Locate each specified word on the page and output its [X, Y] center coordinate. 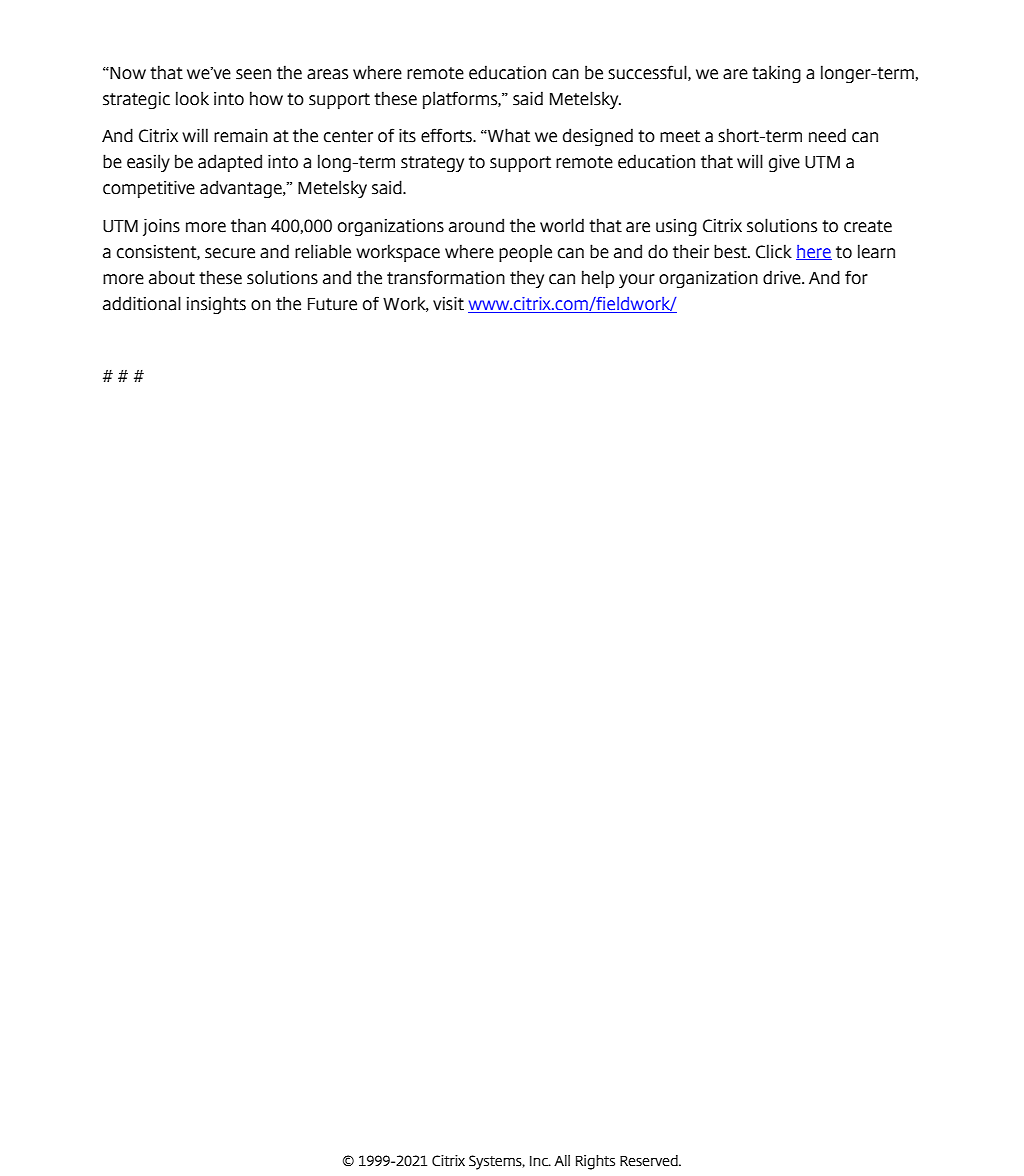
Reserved [650, 1161]
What [508, 135]
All [562, 1160]
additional [142, 303]
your [637, 281]
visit [448, 303]
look [192, 98]
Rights [595, 1162]
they [527, 279]
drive [783, 277]
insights [216, 305]
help [598, 279]
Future [332, 304]
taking [776, 74]
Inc [540, 1161]
